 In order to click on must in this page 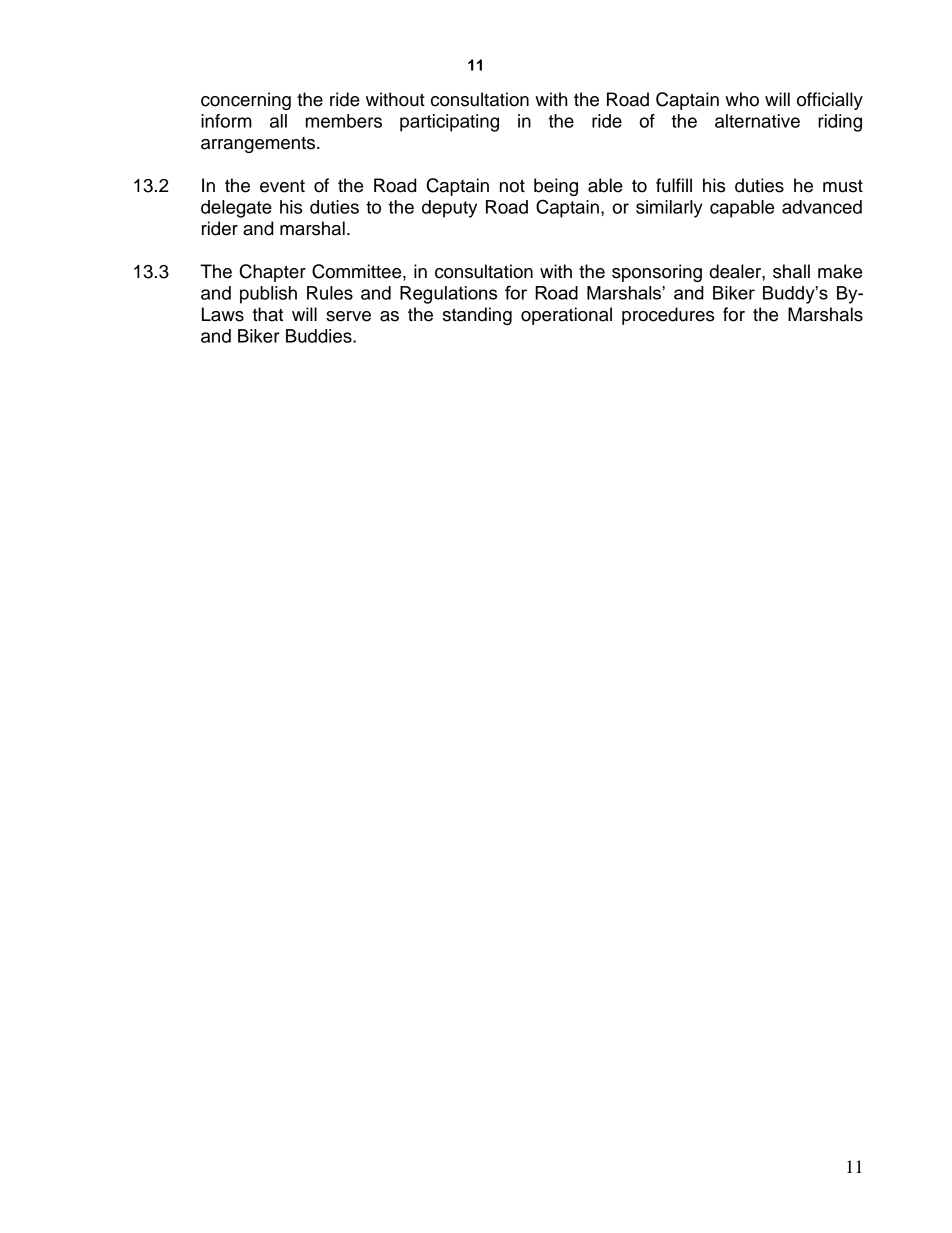, I will do `click(843, 186)`.
